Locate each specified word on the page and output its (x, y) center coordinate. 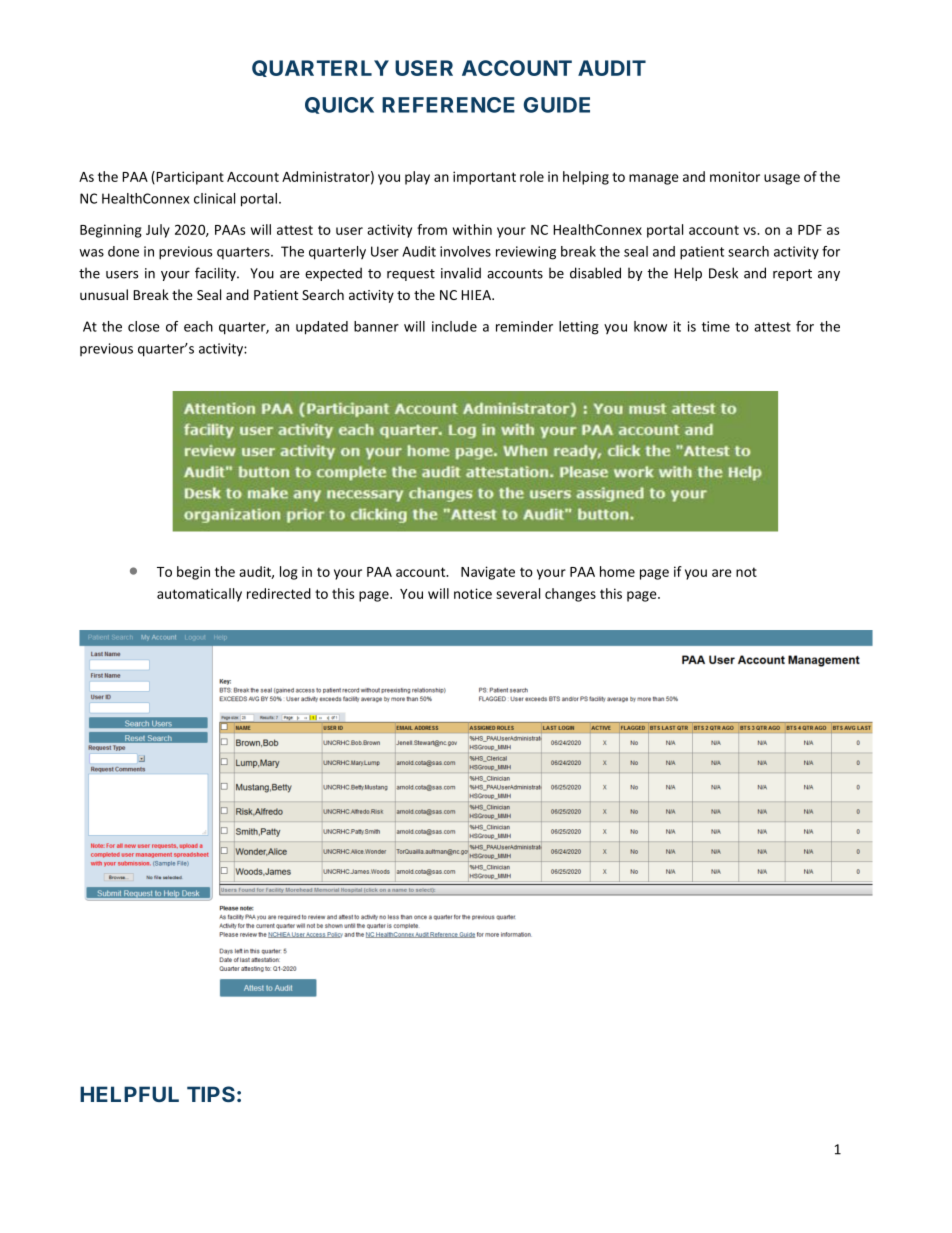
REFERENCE (448, 105)
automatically (199, 595)
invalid (461, 273)
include (454, 326)
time (716, 326)
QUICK (339, 105)
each (198, 326)
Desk (723, 273)
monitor (735, 176)
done (123, 251)
